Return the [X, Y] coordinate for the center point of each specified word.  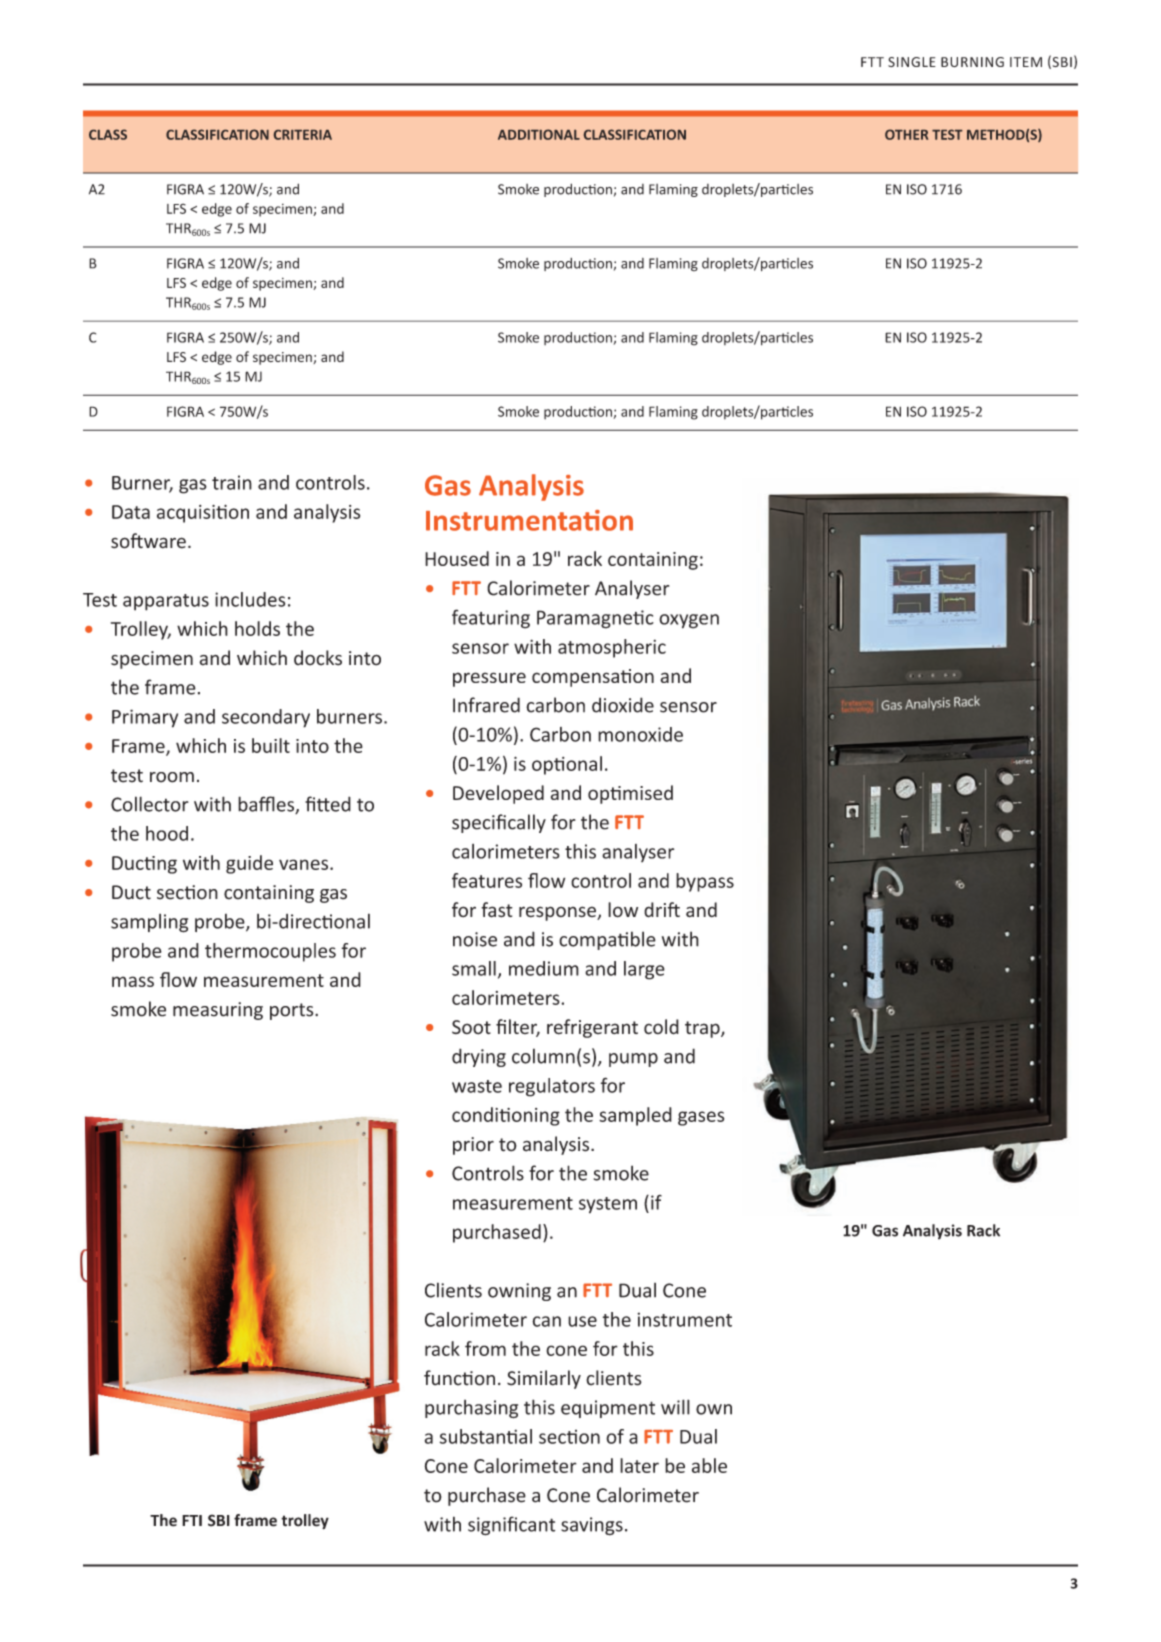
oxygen [689, 621]
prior [473, 1146]
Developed [498, 794]
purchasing [471, 1409]
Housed [457, 558]
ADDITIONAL [539, 134]
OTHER [906, 134]
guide [249, 864]
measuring [218, 1011]
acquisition [203, 513]
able [709, 1465]
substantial [486, 1436]
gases [701, 1118]
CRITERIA [303, 135]
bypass [705, 882]
